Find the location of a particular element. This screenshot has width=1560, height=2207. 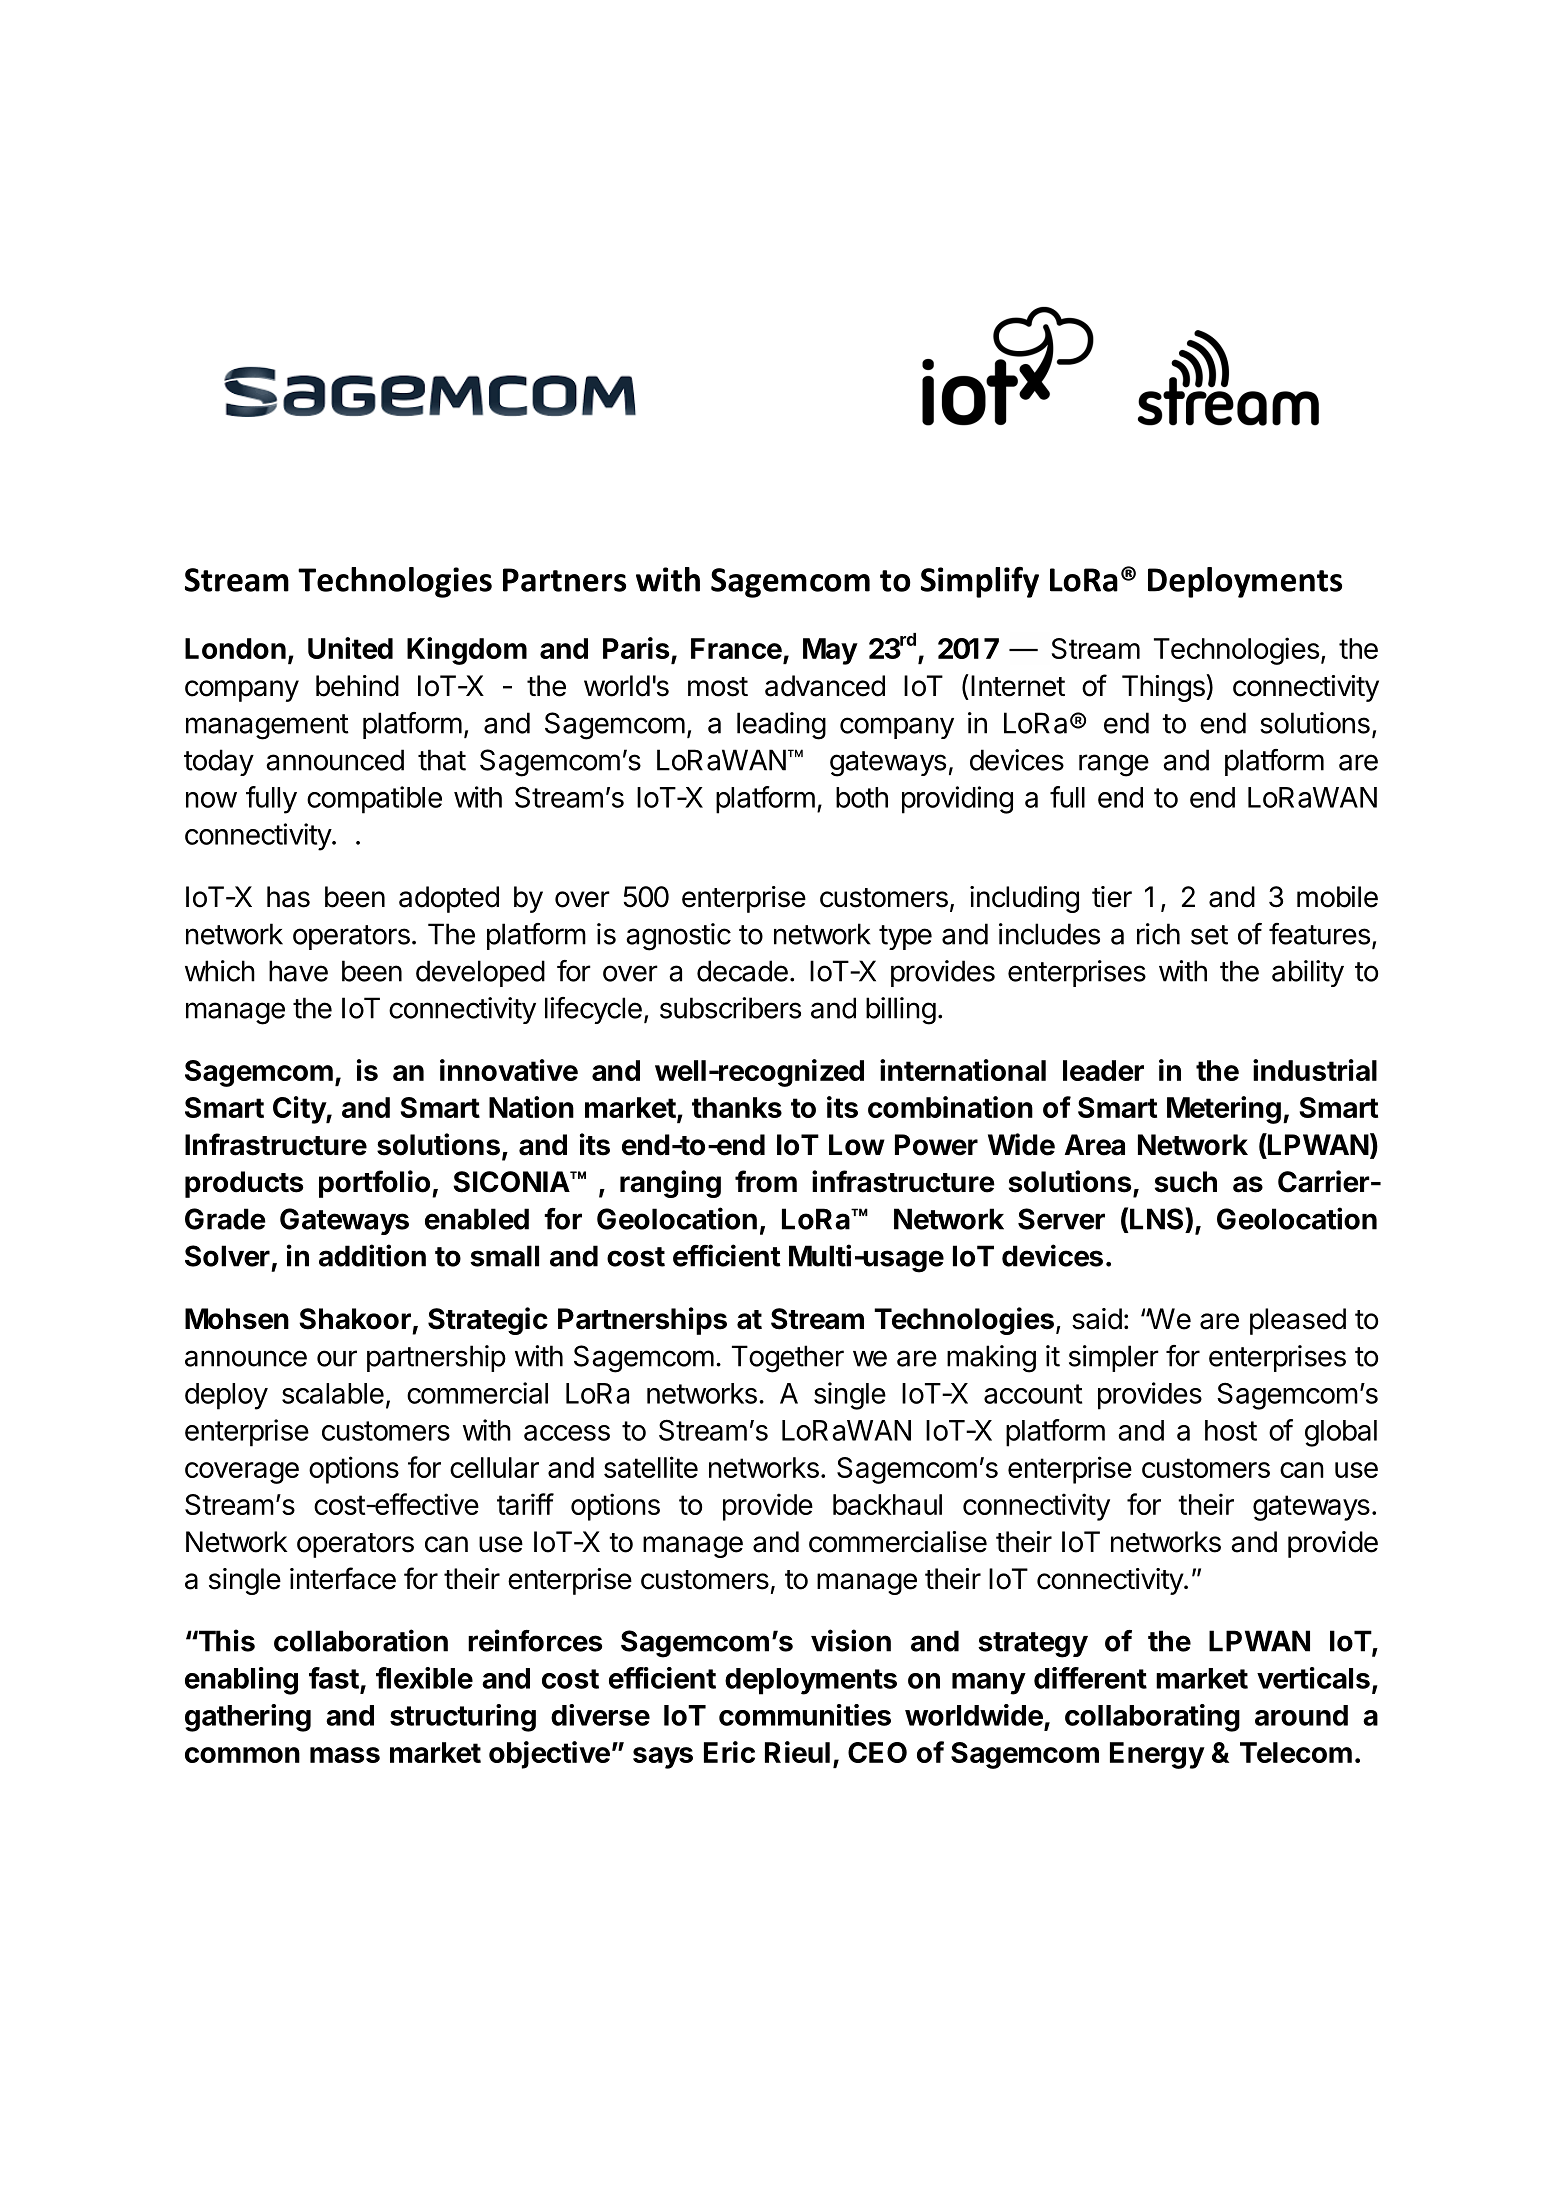

tier is located at coordinates (1112, 897).
